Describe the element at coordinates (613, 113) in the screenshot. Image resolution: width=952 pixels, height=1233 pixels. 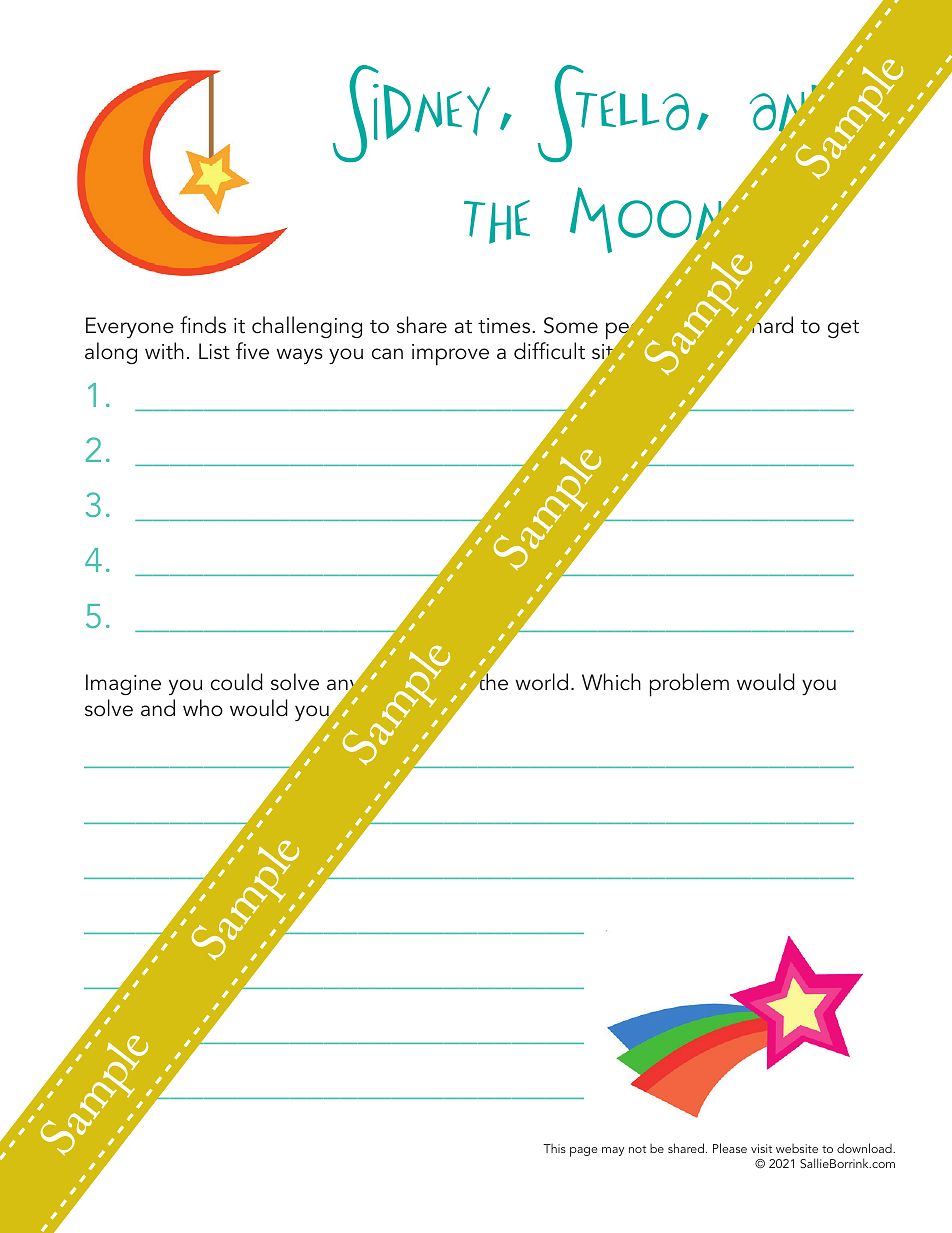
I see `Stella` at that location.
